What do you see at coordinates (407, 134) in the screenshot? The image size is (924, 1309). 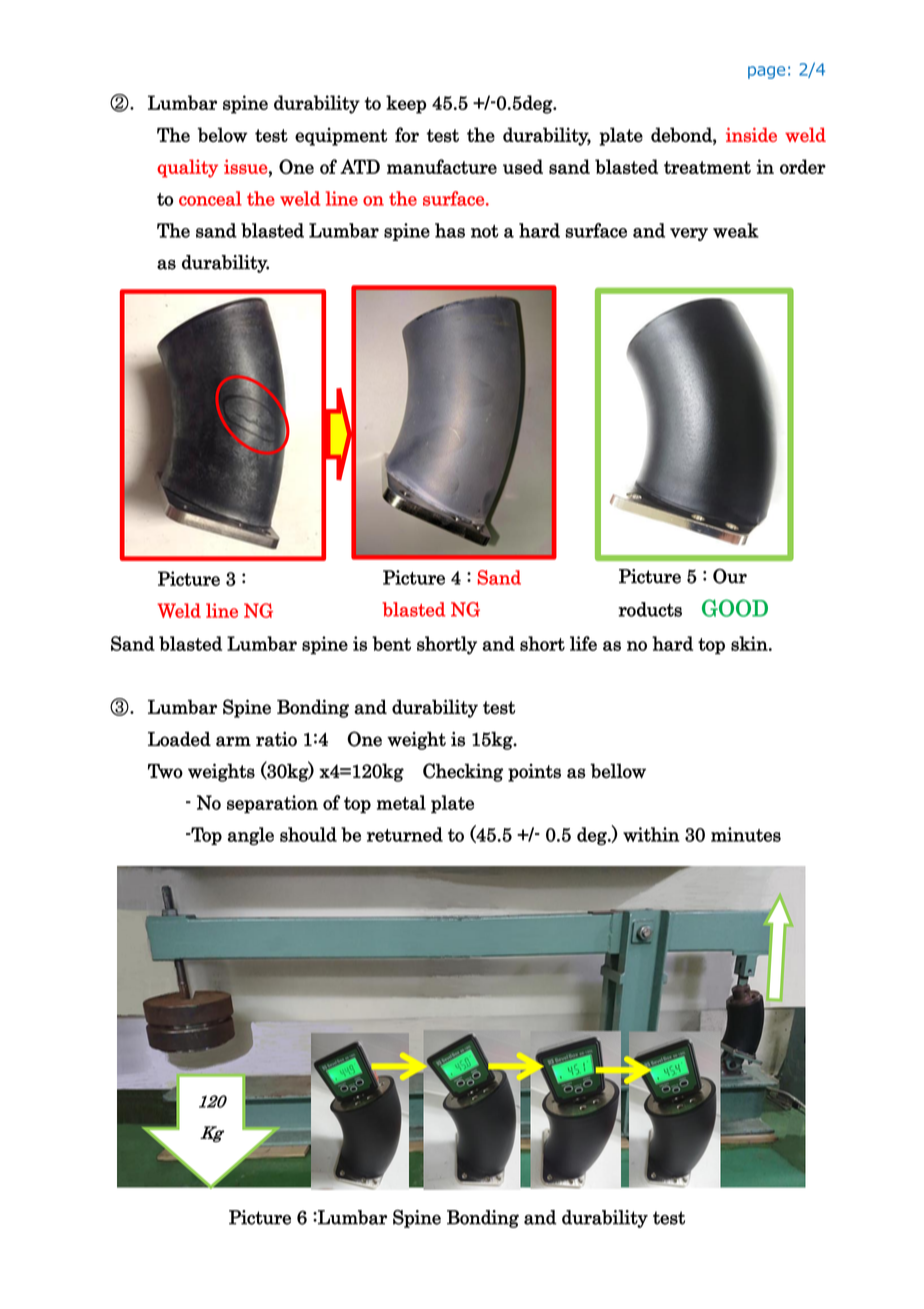 I see `for` at bounding box center [407, 134].
